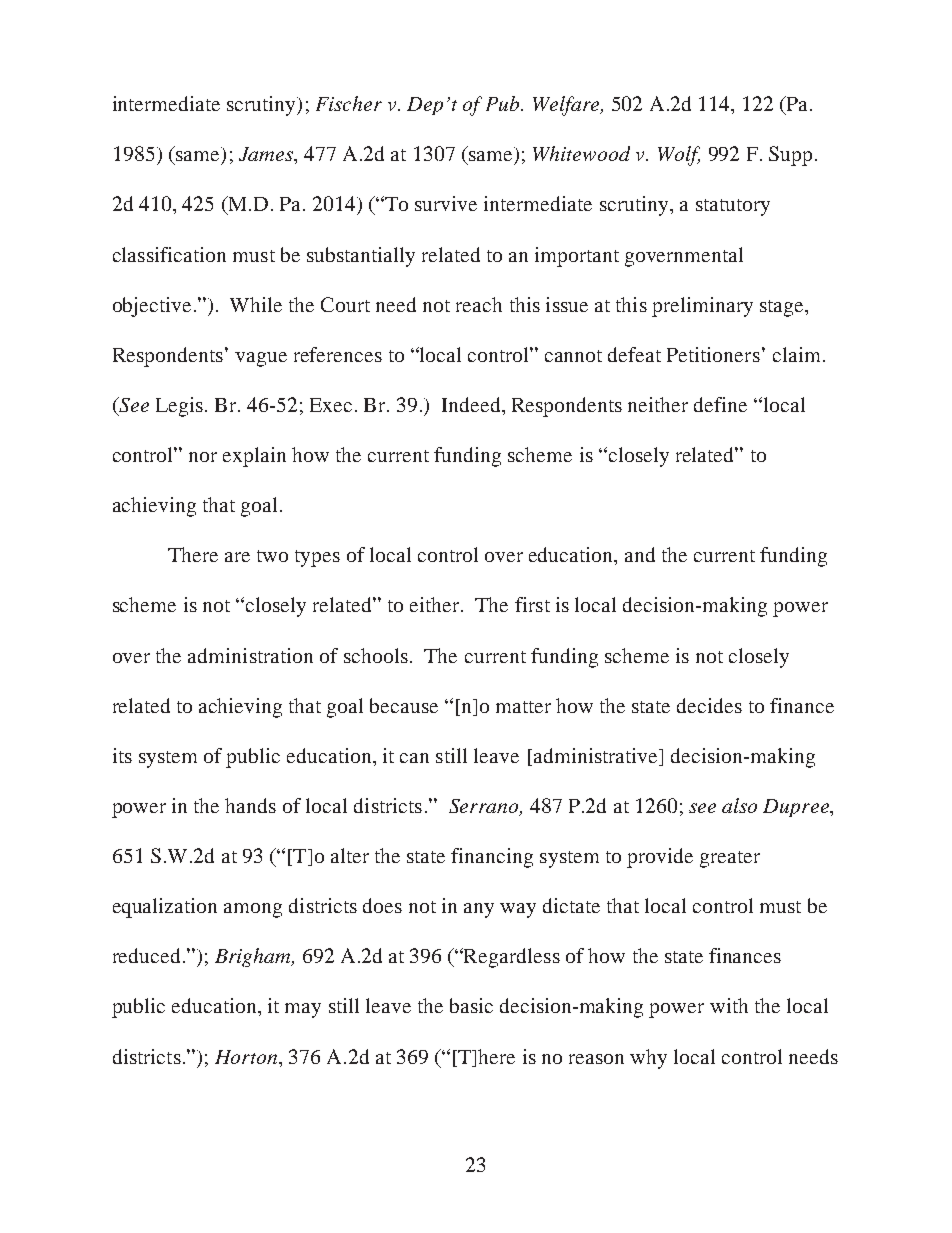 The width and height of the screenshot is (952, 1233). What do you see at coordinates (729, 1005) in the screenshot?
I see `with` at bounding box center [729, 1005].
